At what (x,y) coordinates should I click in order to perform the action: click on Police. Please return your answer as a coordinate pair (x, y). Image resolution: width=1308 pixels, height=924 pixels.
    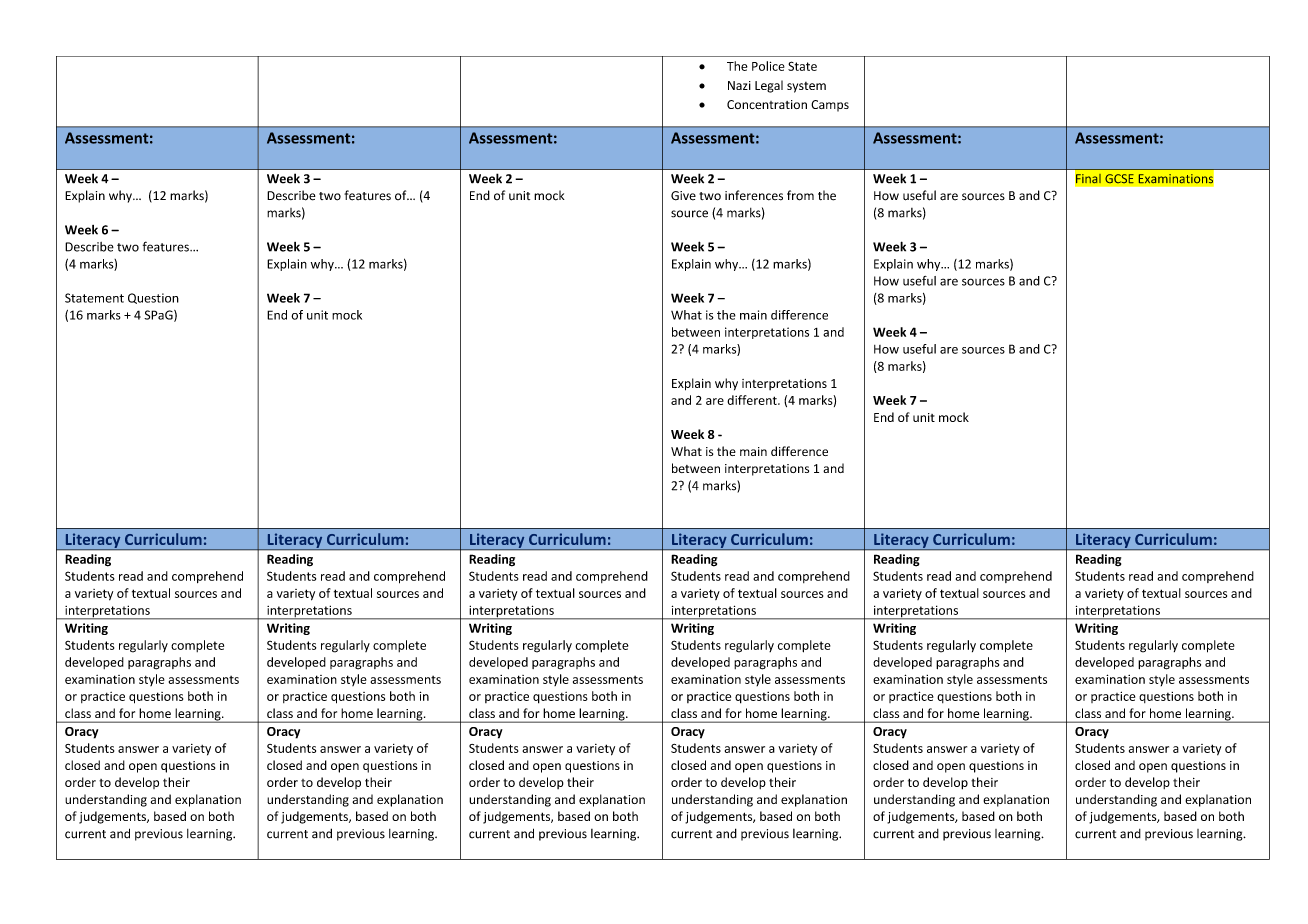
    Looking at the image, I should click on (768, 66).
